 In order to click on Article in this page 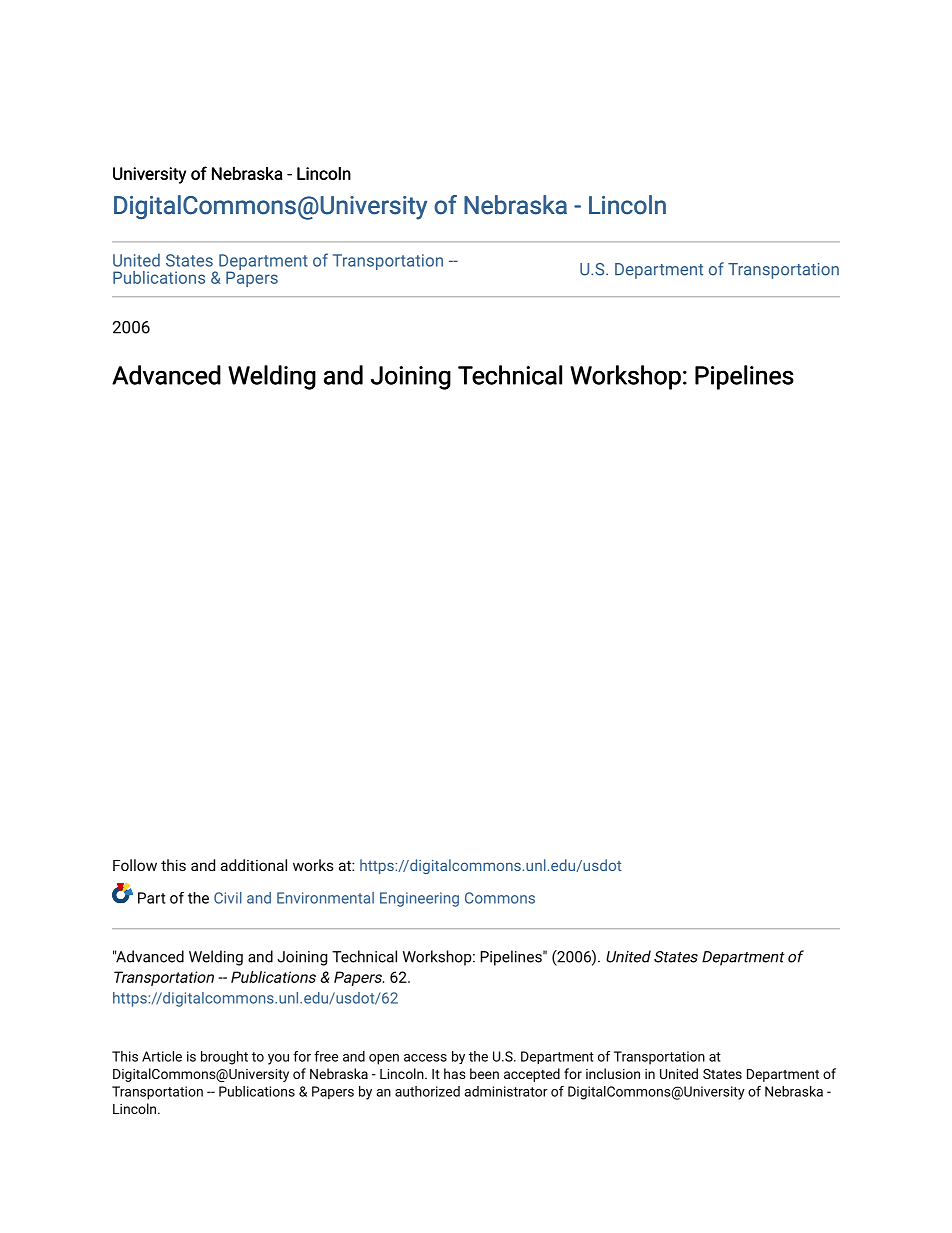, I will do `click(162, 1056)`.
